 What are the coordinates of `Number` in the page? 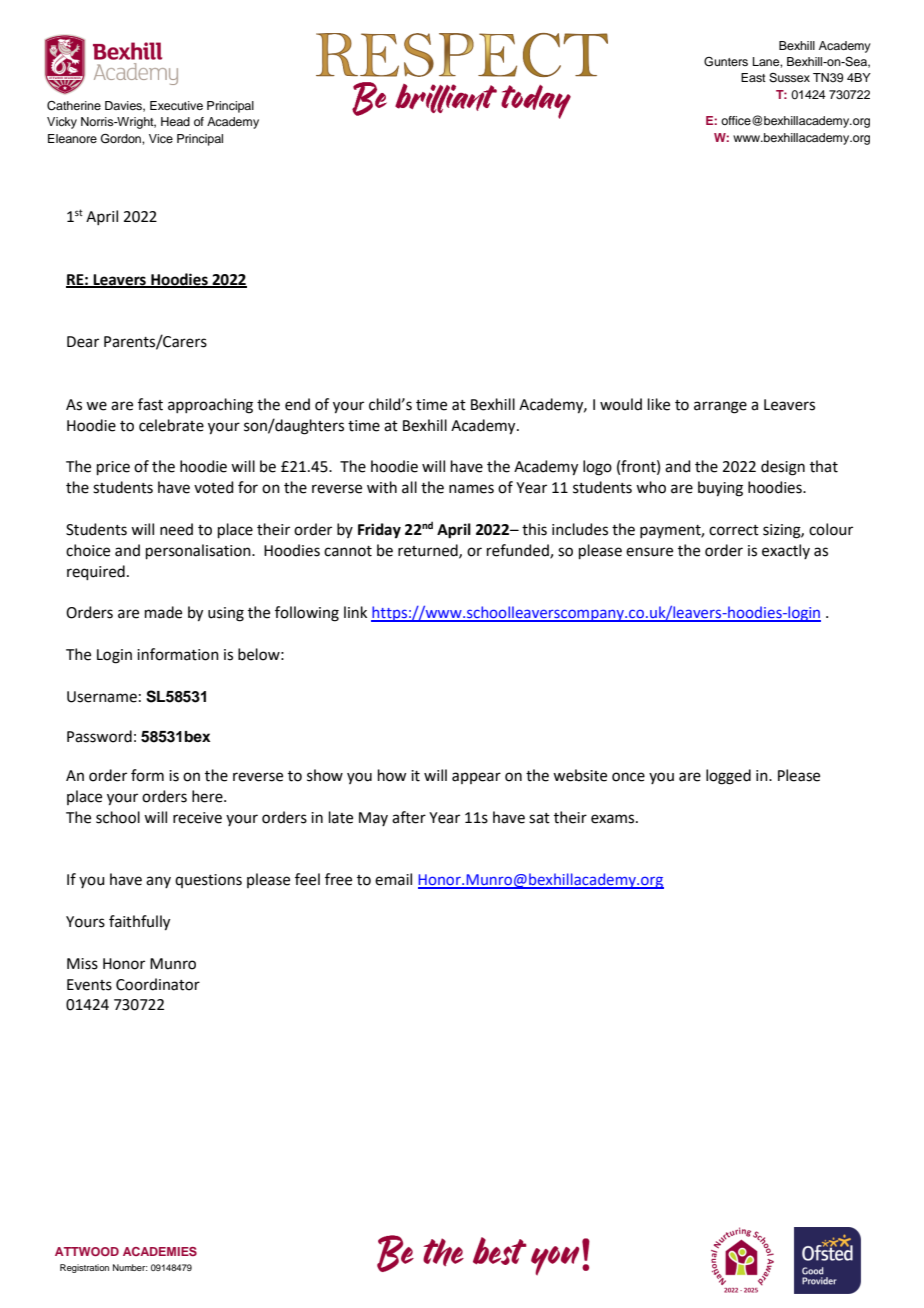 It's located at (130, 1267).
